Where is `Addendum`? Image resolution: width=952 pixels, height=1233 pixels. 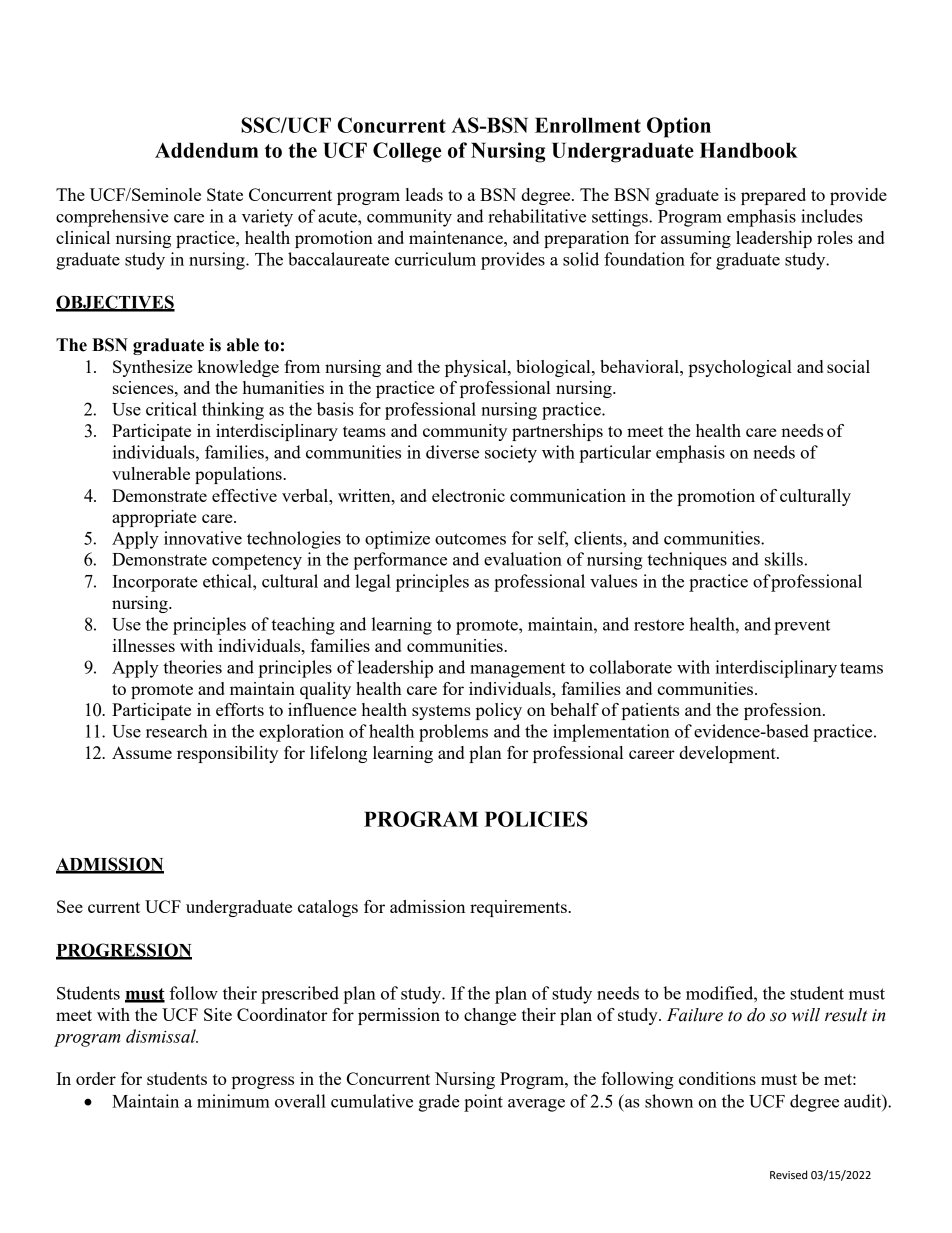
Addendum is located at coordinates (206, 150).
